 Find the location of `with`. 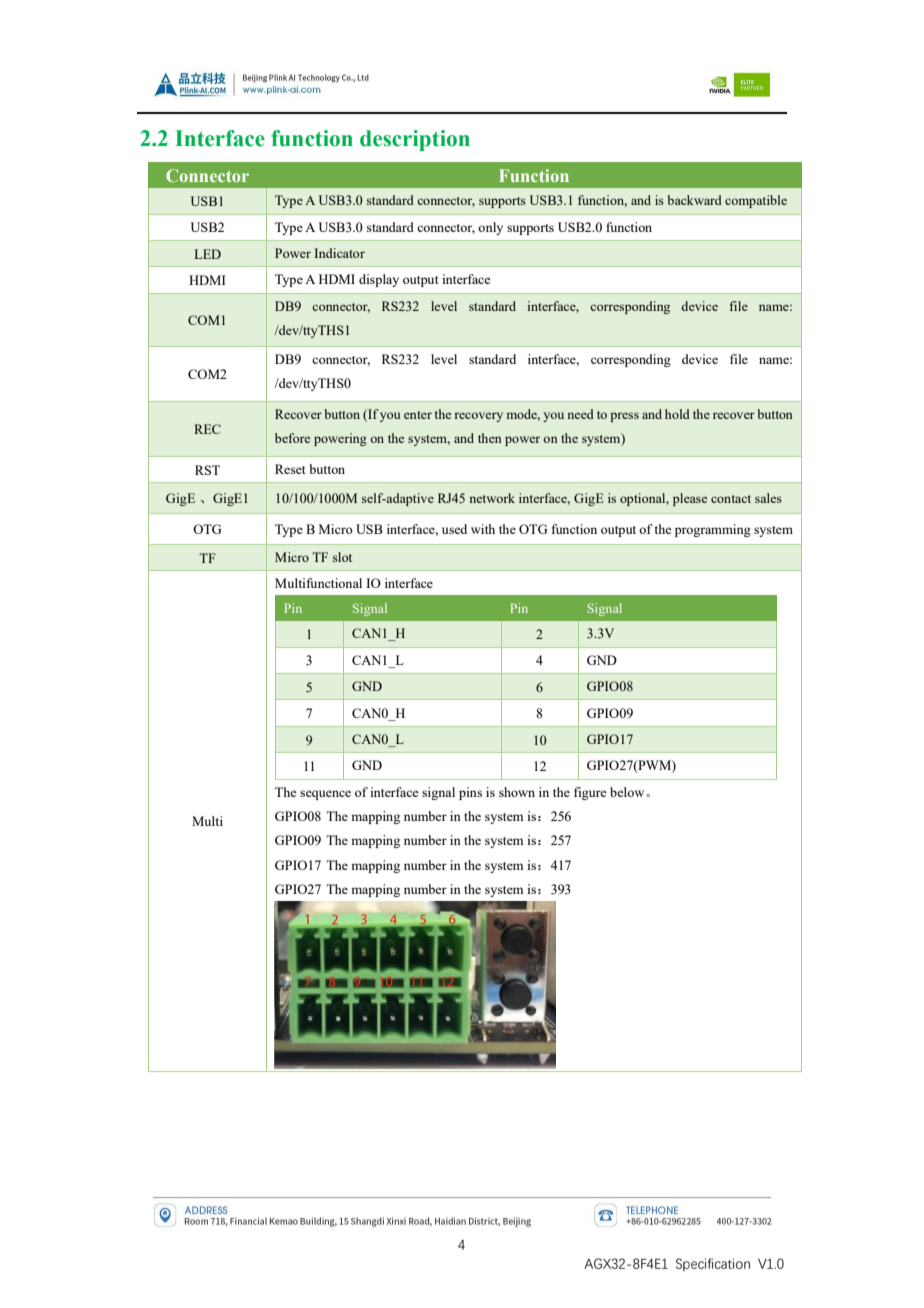

with is located at coordinates (483, 529).
